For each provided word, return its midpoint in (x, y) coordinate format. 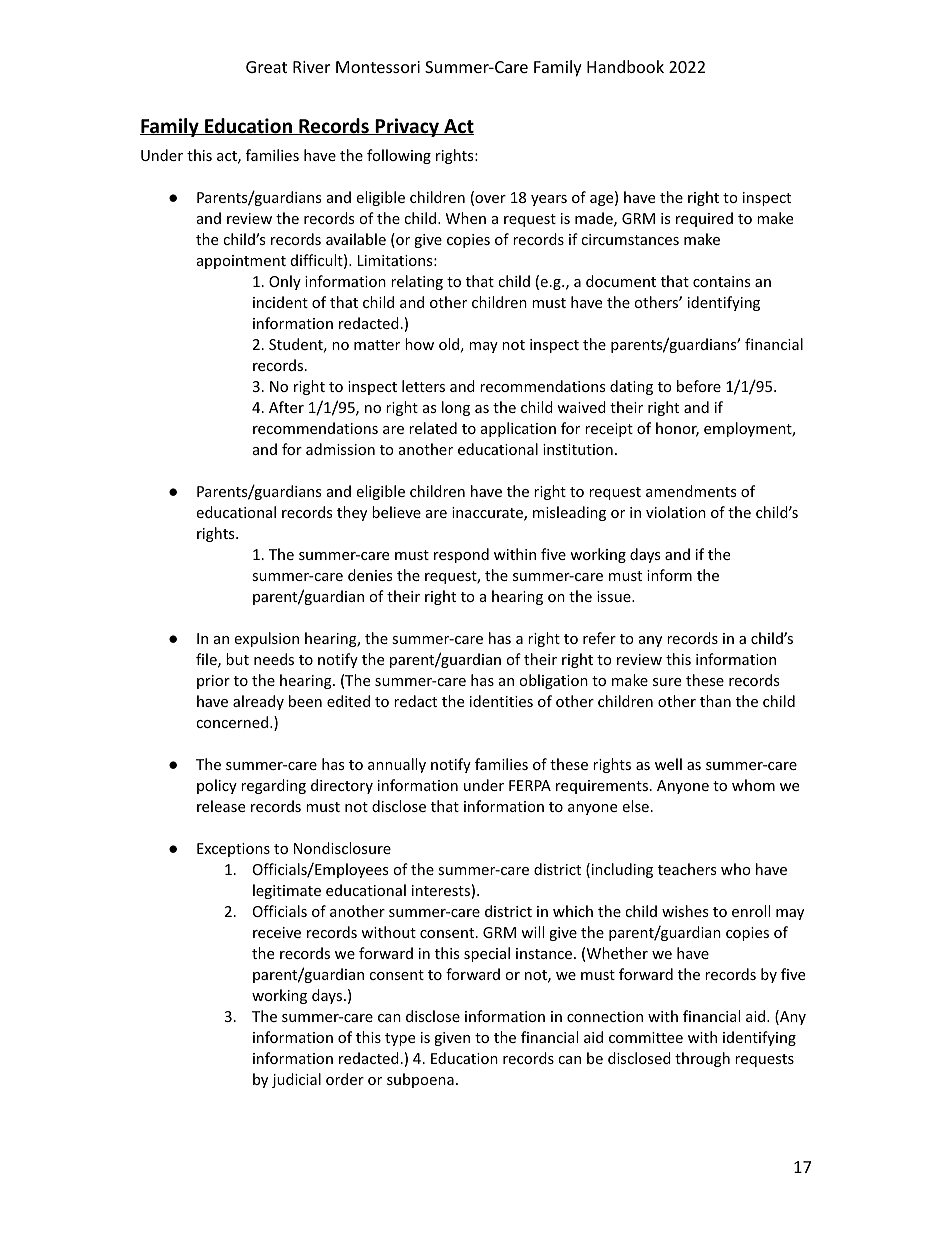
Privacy (408, 127)
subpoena (420, 1080)
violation (676, 512)
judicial (296, 1080)
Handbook (625, 66)
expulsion (266, 639)
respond (461, 555)
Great (266, 67)
